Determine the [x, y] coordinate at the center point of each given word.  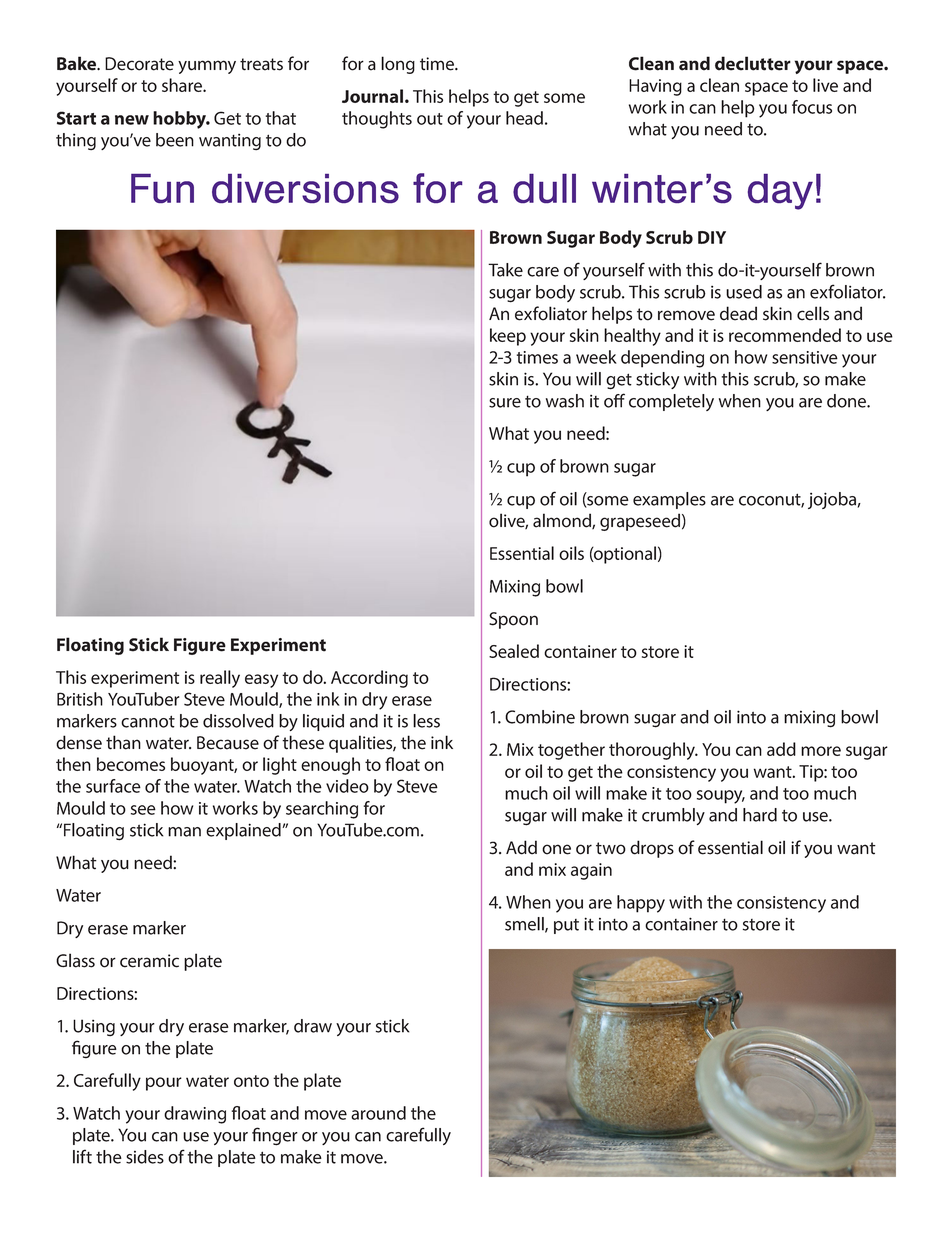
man [184, 832]
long [398, 65]
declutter [753, 63]
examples [669, 500]
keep [508, 337]
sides [145, 1157]
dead [738, 313]
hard [760, 815]
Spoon [513, 620]
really [220, 679]
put [566, 926]
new [132, 120]
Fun [162, 188]
